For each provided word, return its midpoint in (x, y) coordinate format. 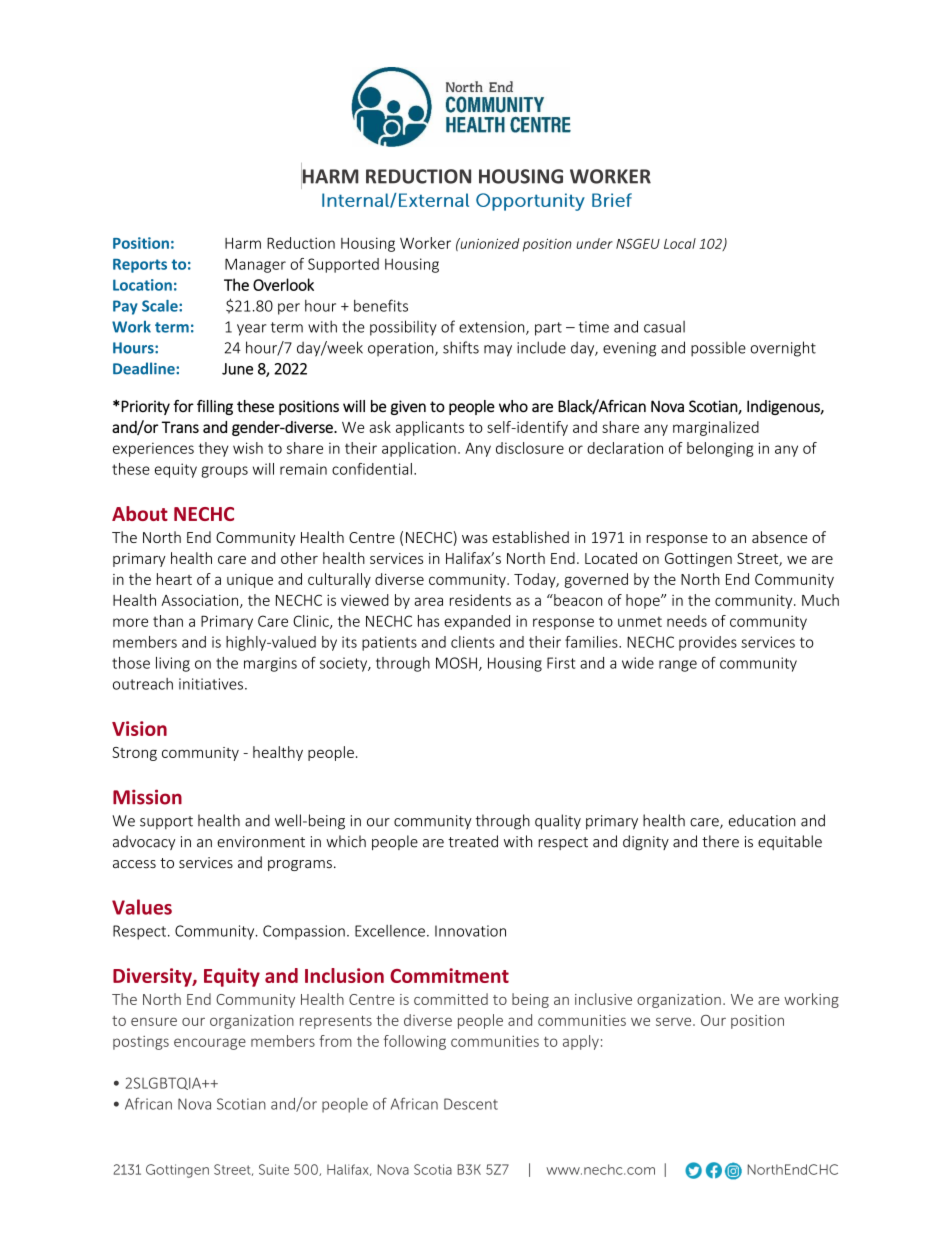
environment (261, 842)
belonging (720, 449)
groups (224, 472)
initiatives (211, 684)
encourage (210, 1044)
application (419, 449)
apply (581, 1042)
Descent (471, 1104)
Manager (255, 265)
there (720, 841)
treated (473, 841)
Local (680, 243)
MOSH (456, 663)
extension (493, 328)
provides (708, 643)
